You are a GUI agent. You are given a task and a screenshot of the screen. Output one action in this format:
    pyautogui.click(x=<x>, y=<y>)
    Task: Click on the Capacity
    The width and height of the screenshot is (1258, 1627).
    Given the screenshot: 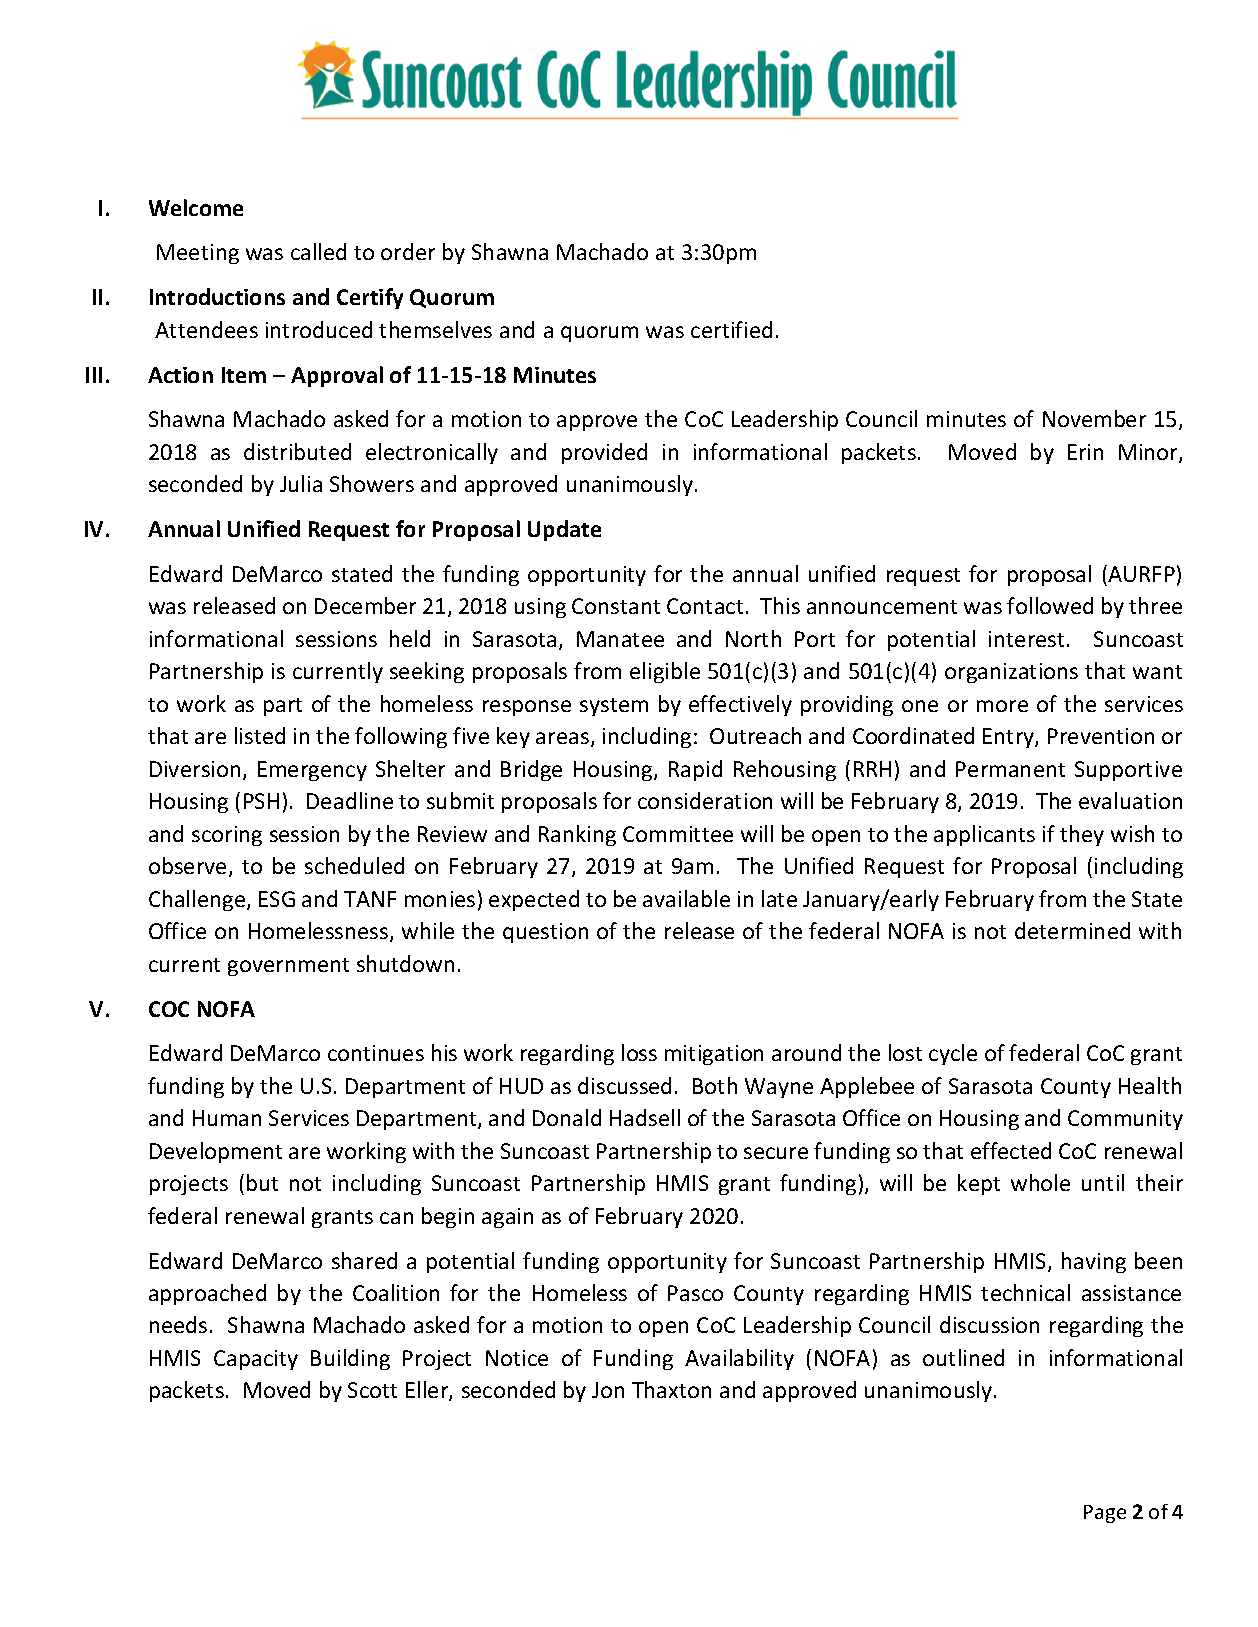 What is the action you would take?
    pyautogui.click(x=256, y=1360)
